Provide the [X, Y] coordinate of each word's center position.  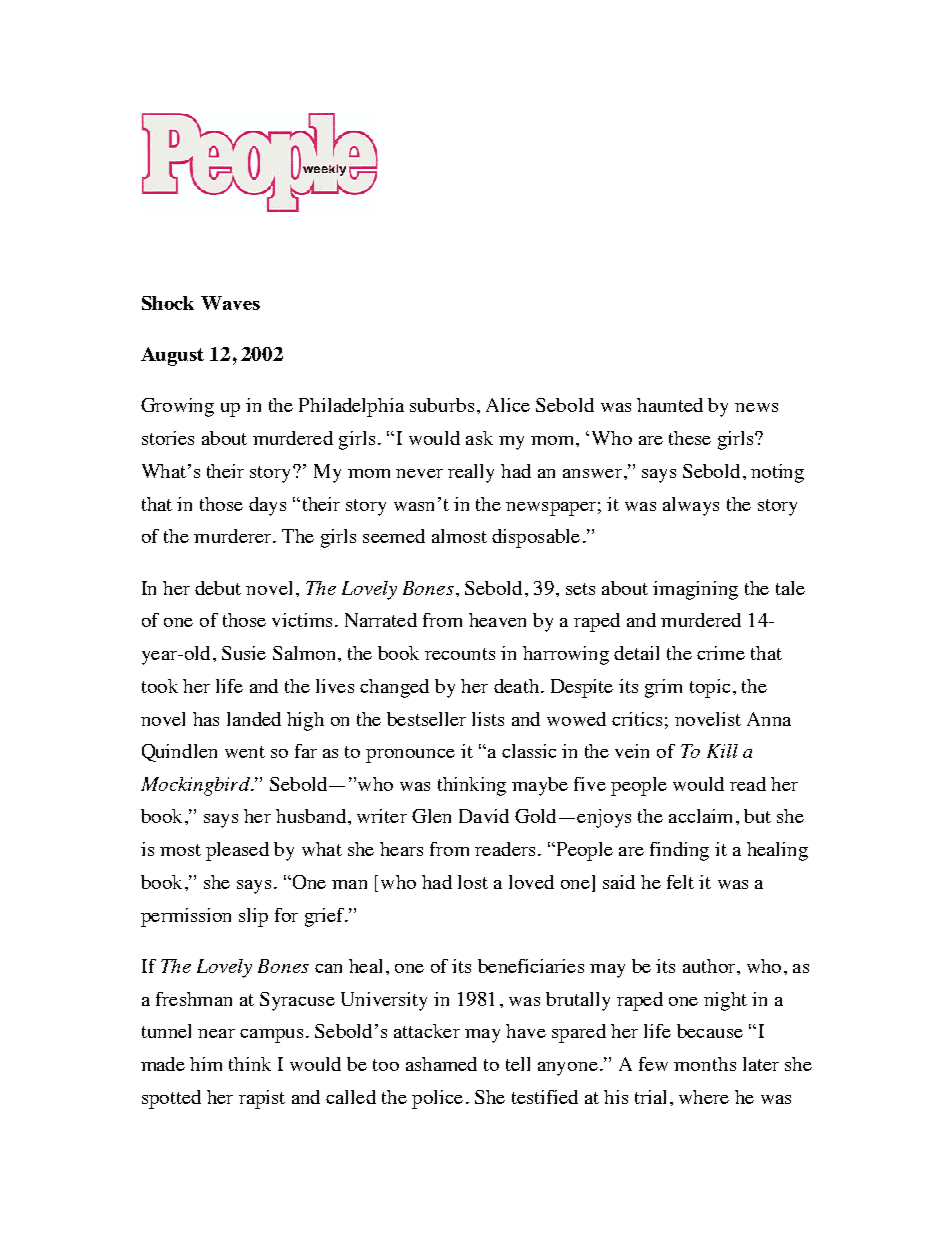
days [267, 506]
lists [488, 719]
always [691, 506]
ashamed [441, 1064]
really [471, 473]
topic [710, 688]
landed [254, 719]
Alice [508, 405]
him [206, 1064]
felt [680, 882]
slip [253, 917]
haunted [670, 405]
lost [473, 882]
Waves [230, 303]
